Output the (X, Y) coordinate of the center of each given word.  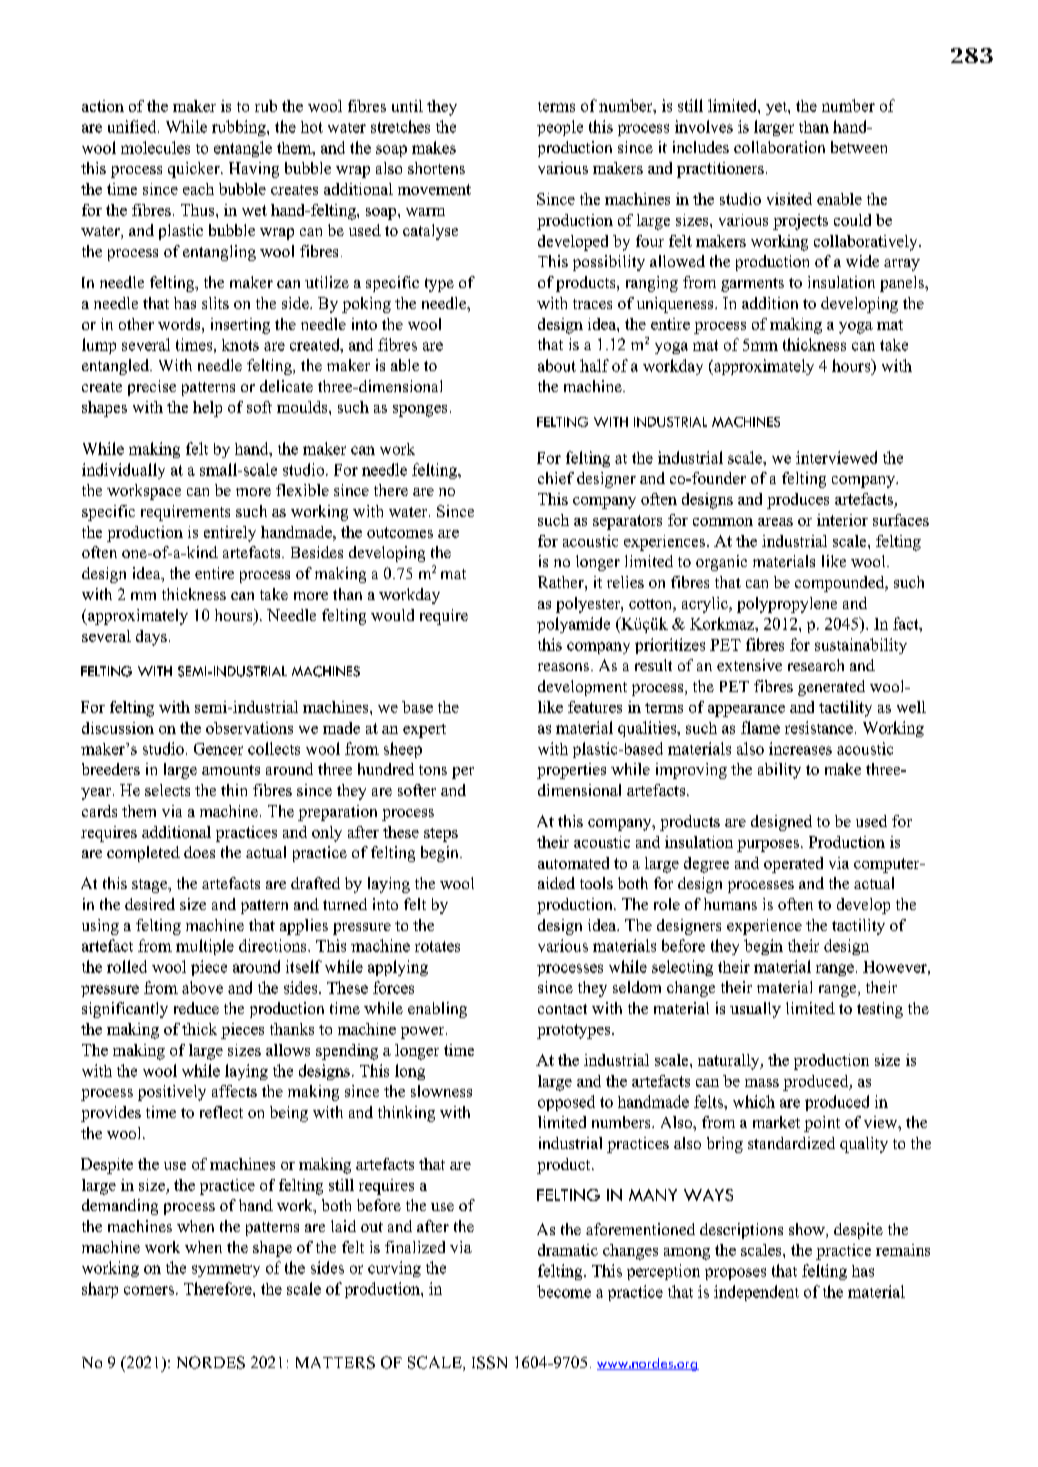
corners (149, 1290)
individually (123, 471)
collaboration (779, 147)
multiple (205, 947)
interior (842, 520)
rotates (437, 946)
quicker (195, 170)
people (560, 128)
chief (556, 478)
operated (793, 865)
